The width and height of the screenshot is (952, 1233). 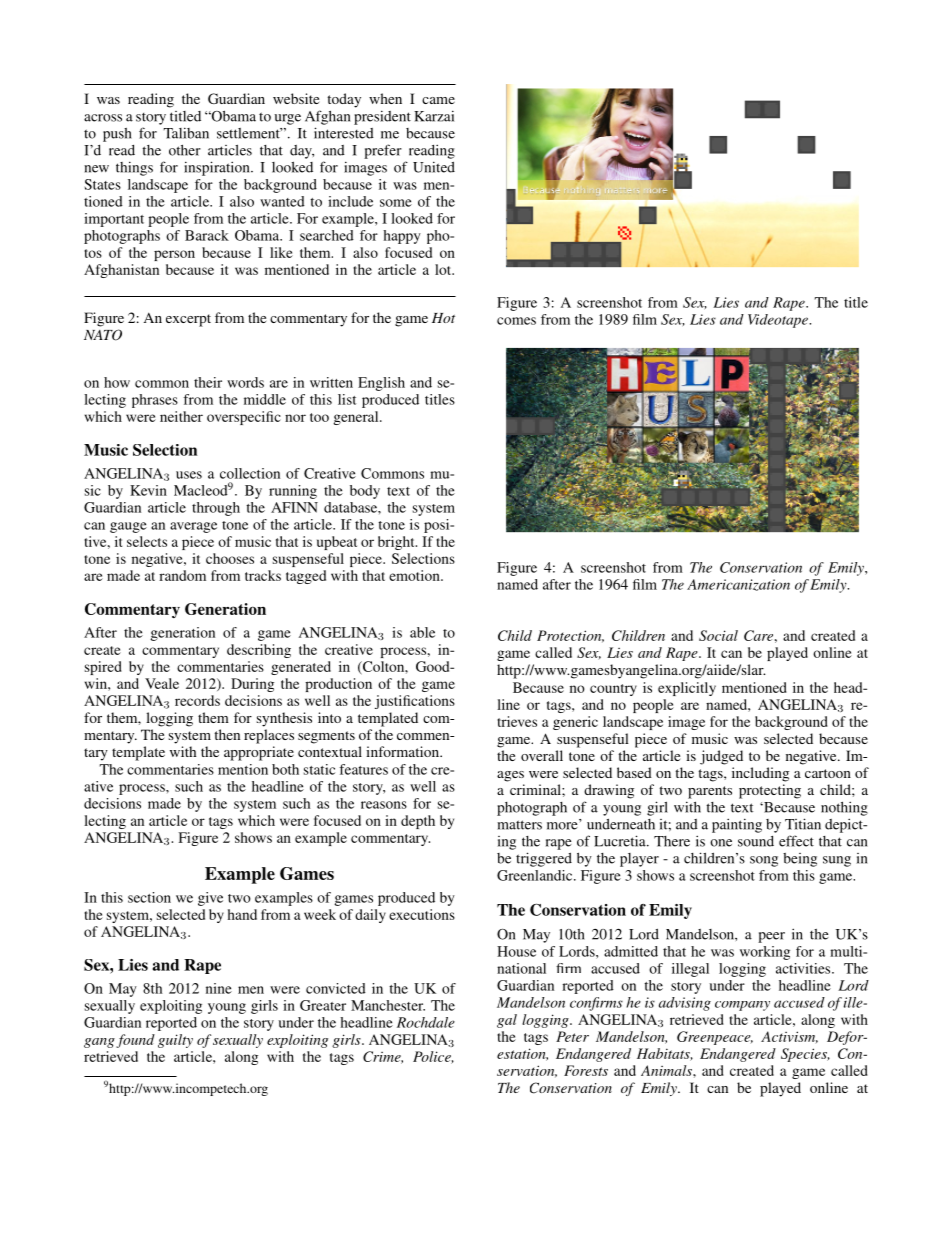 What do you see at coordinates (357, 418) in the screenshot?
I see `general` at bounding box center [357, 418].
